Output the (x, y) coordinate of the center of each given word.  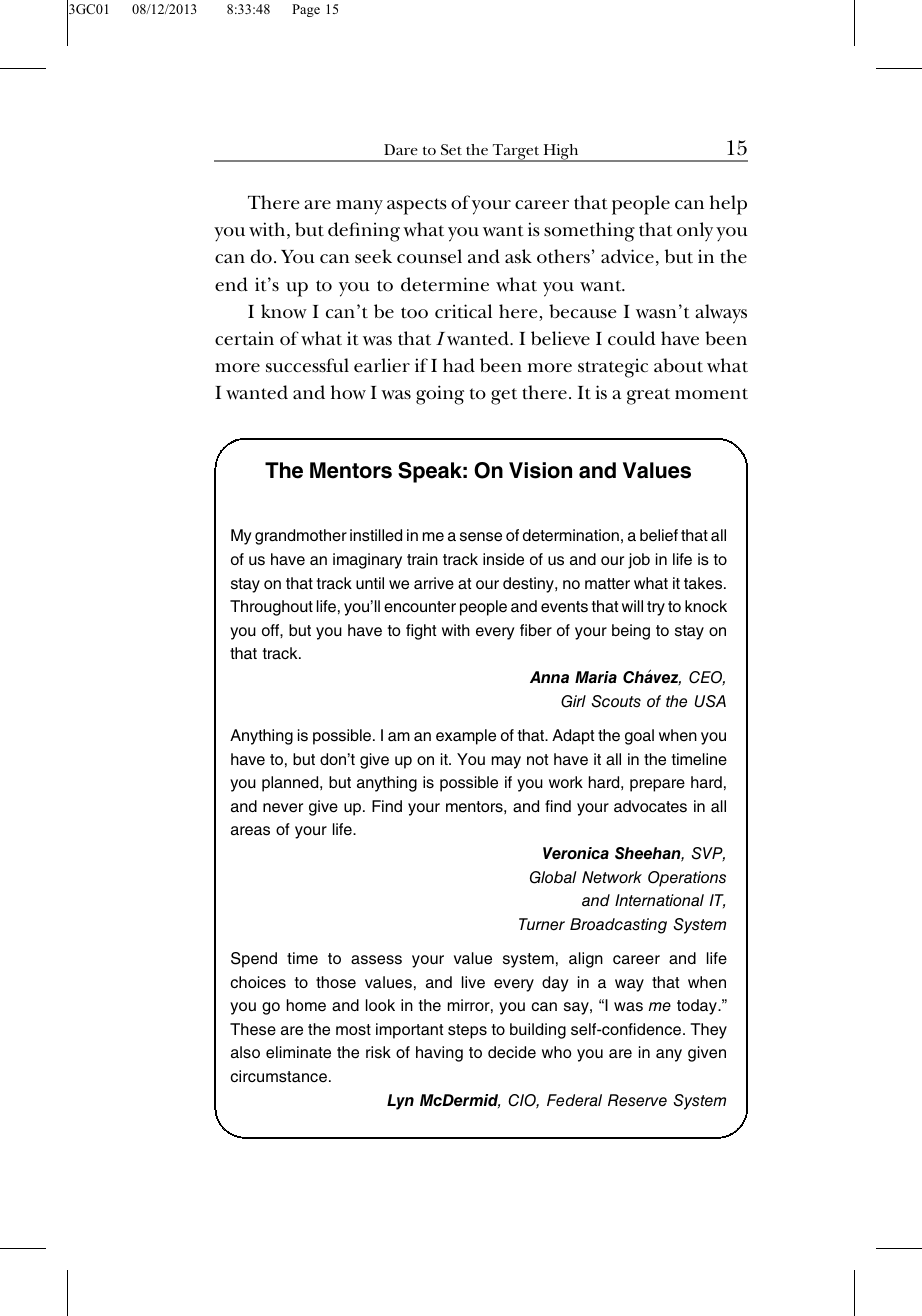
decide (512, 1052)
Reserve (637, 1100)
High (561, 153)
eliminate (298, 1052)
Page (306, 10)
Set (451, 149)
